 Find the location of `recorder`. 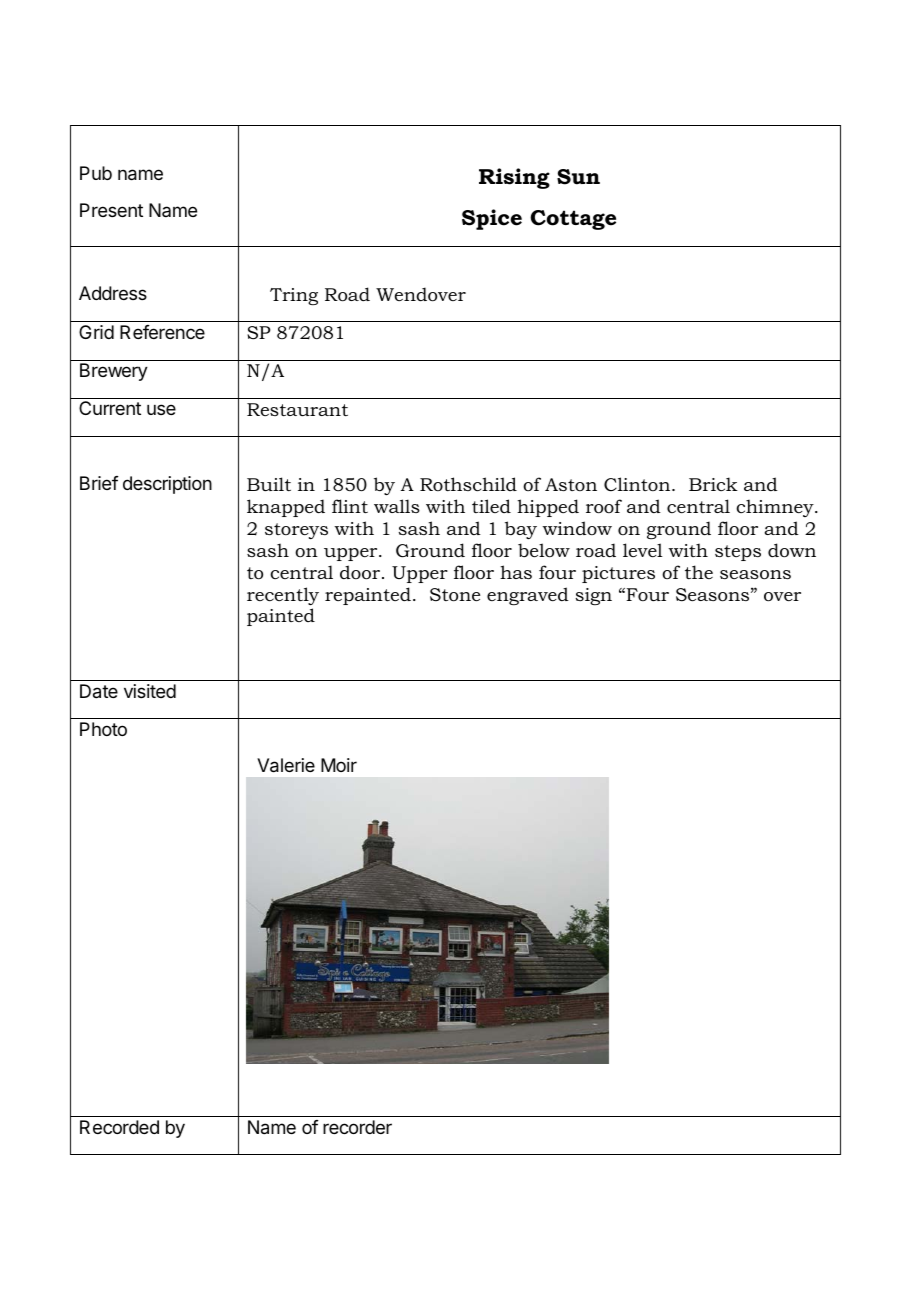

recorder is located at coordinates (357, 1127).
